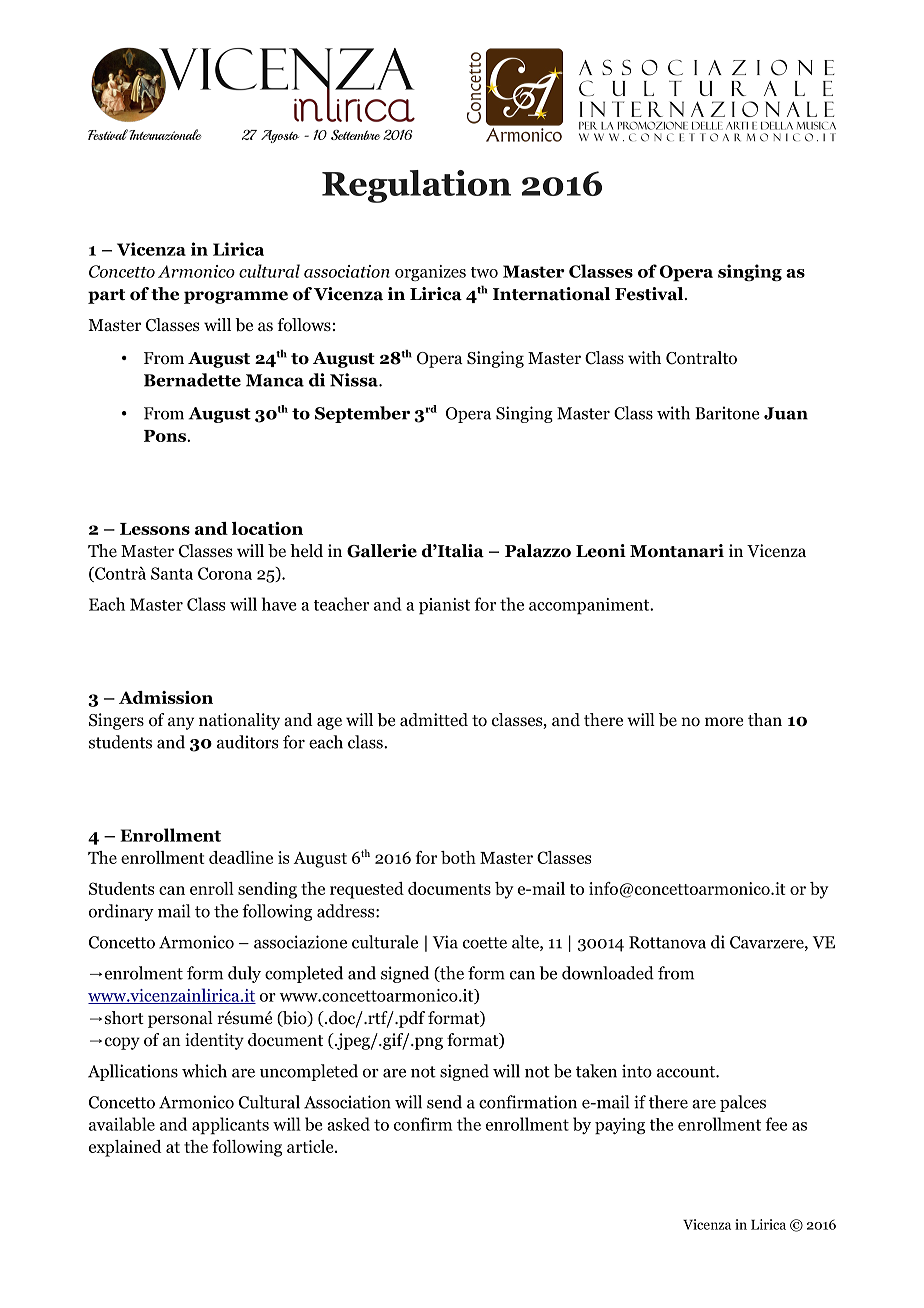 The image size is (924, 1308). What do you see at coordinates (241, 857) in the screenshot?
I see `deadline` at bounding box center [241, 857].
